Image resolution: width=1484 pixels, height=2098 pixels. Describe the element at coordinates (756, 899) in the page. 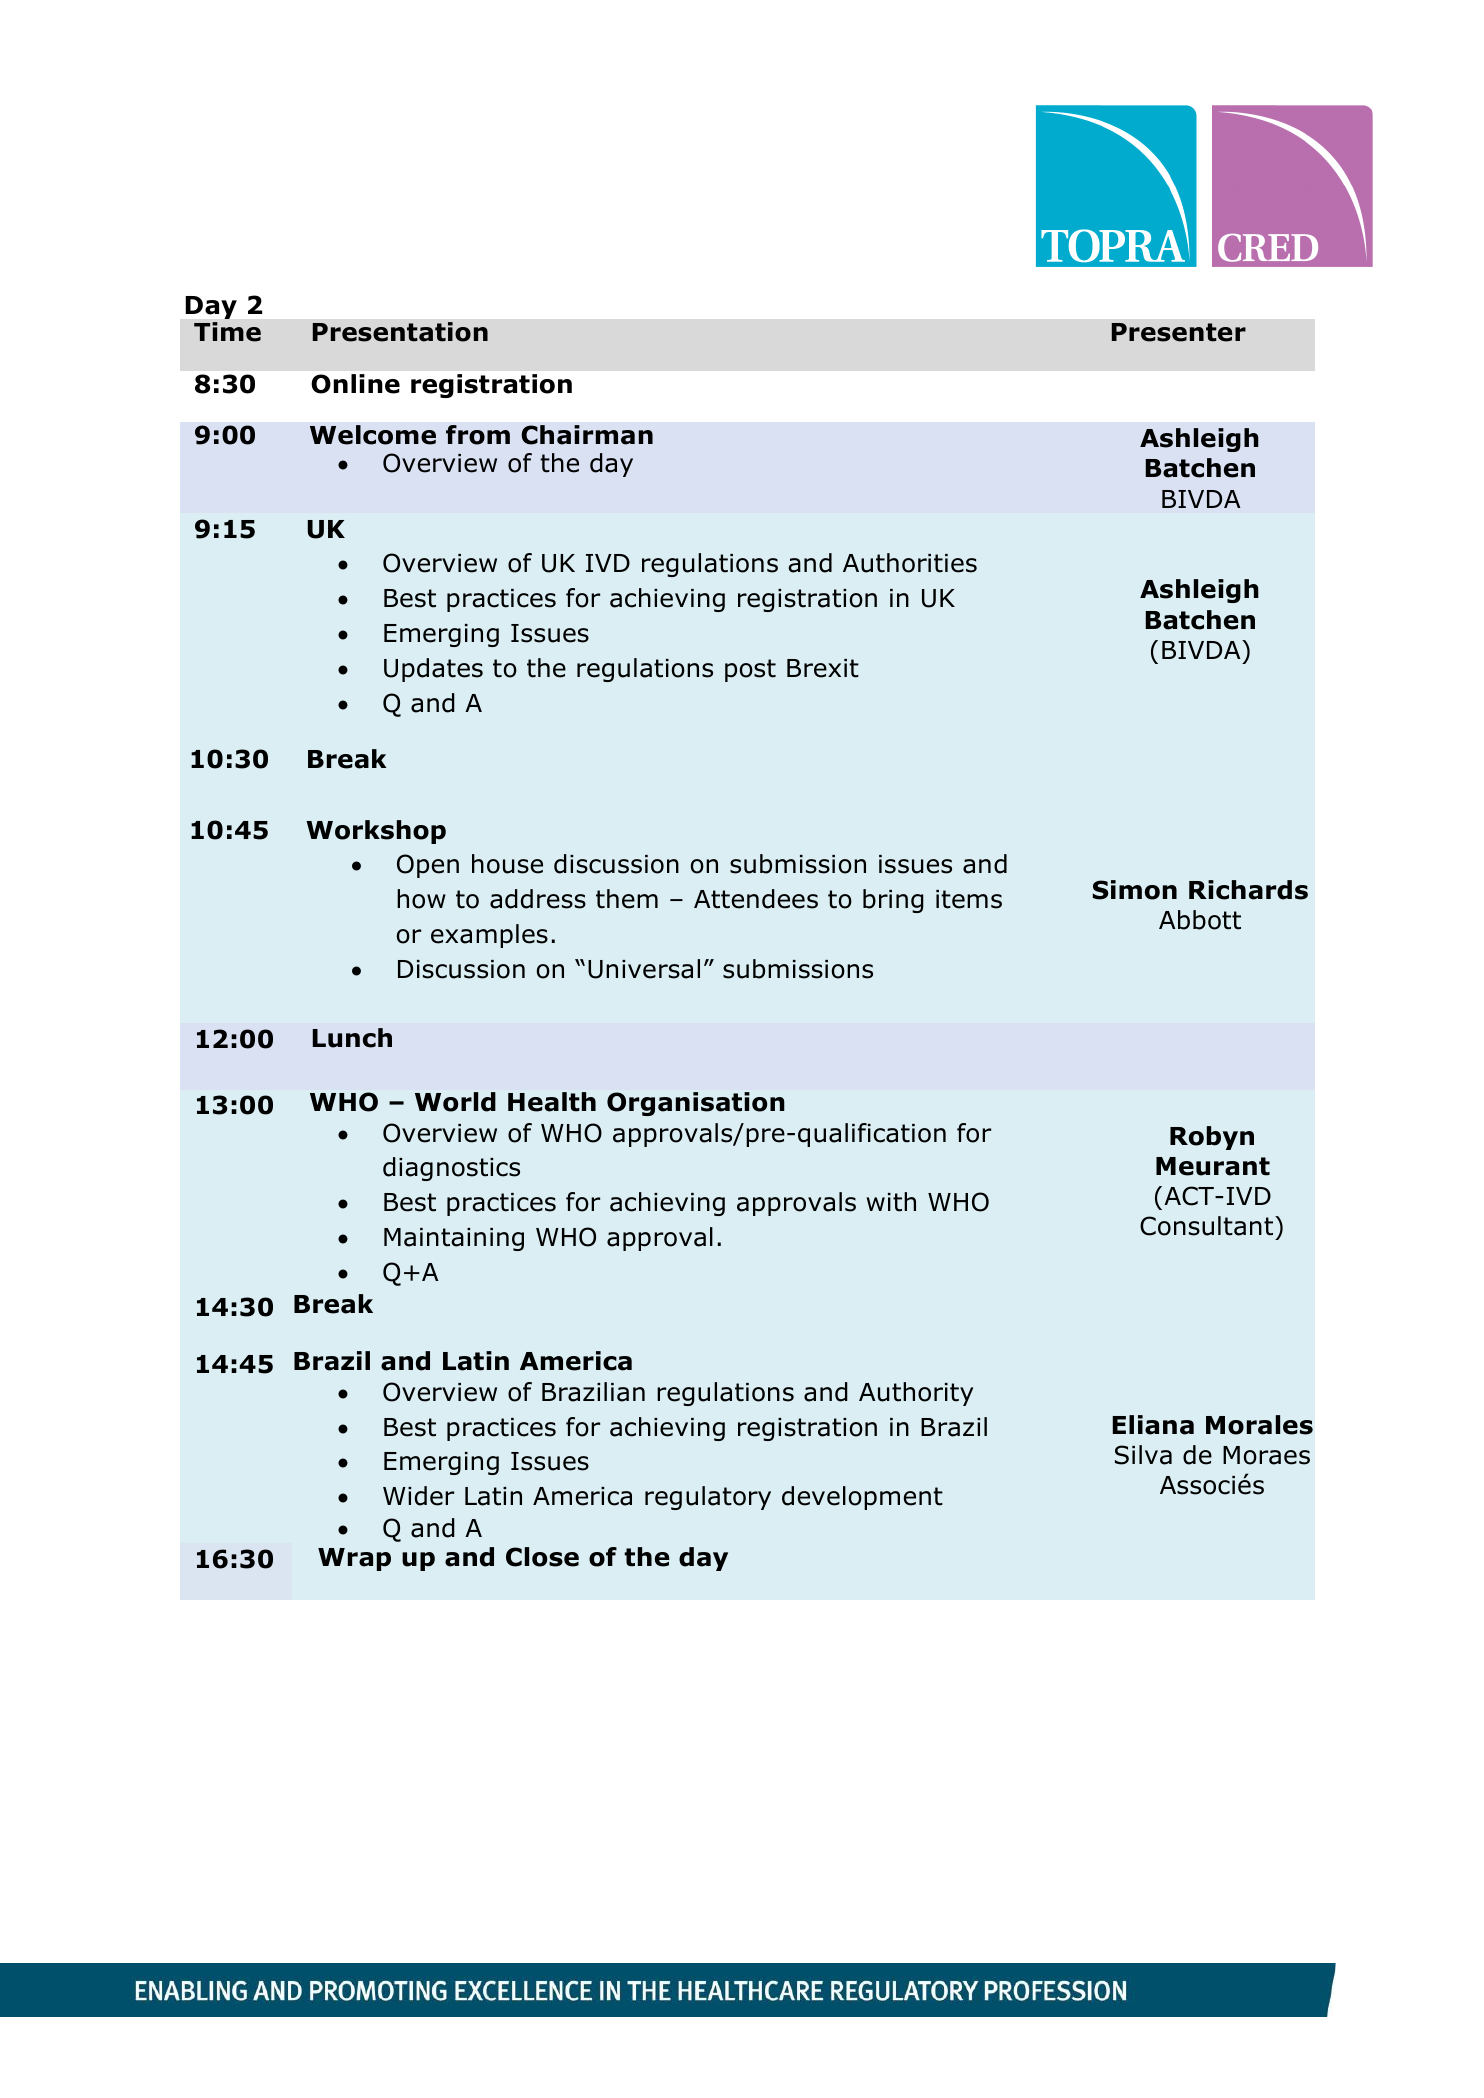

I see `Attendees` at that location.
